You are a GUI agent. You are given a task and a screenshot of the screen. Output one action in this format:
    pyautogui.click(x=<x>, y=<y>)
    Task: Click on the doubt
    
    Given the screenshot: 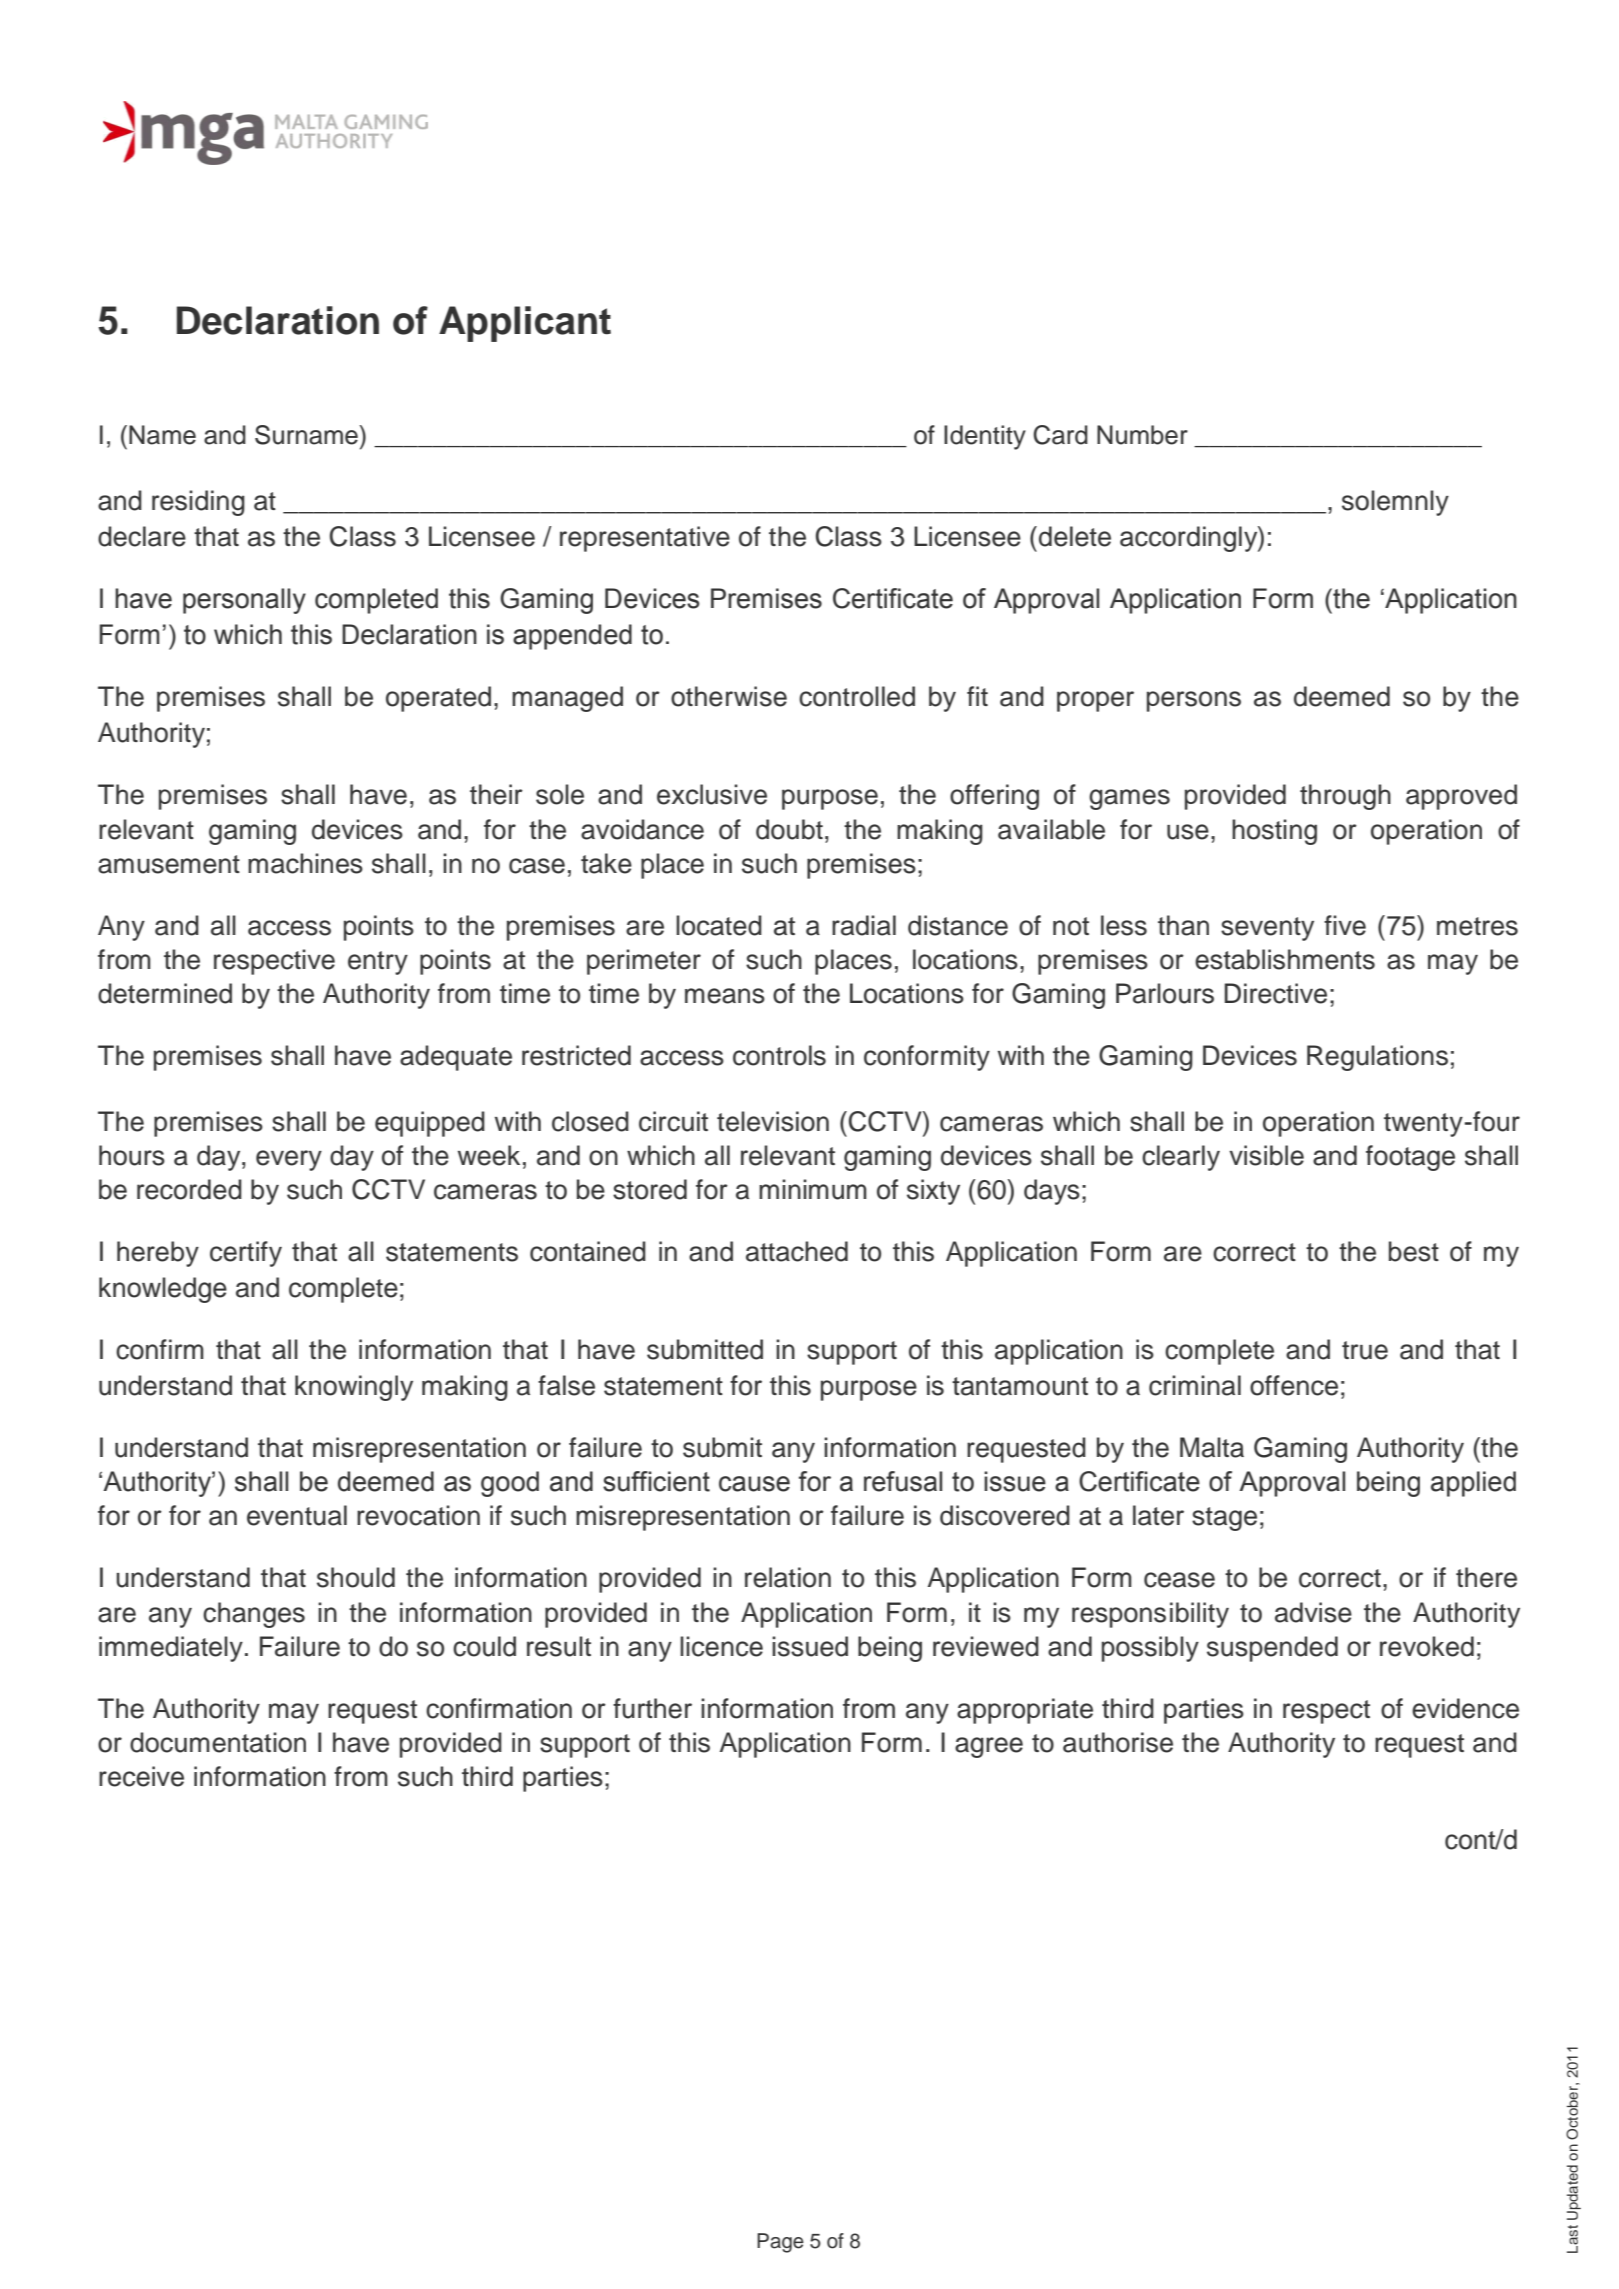 What is the action you would take?
    pyautogui.click(x=789, y=829)
